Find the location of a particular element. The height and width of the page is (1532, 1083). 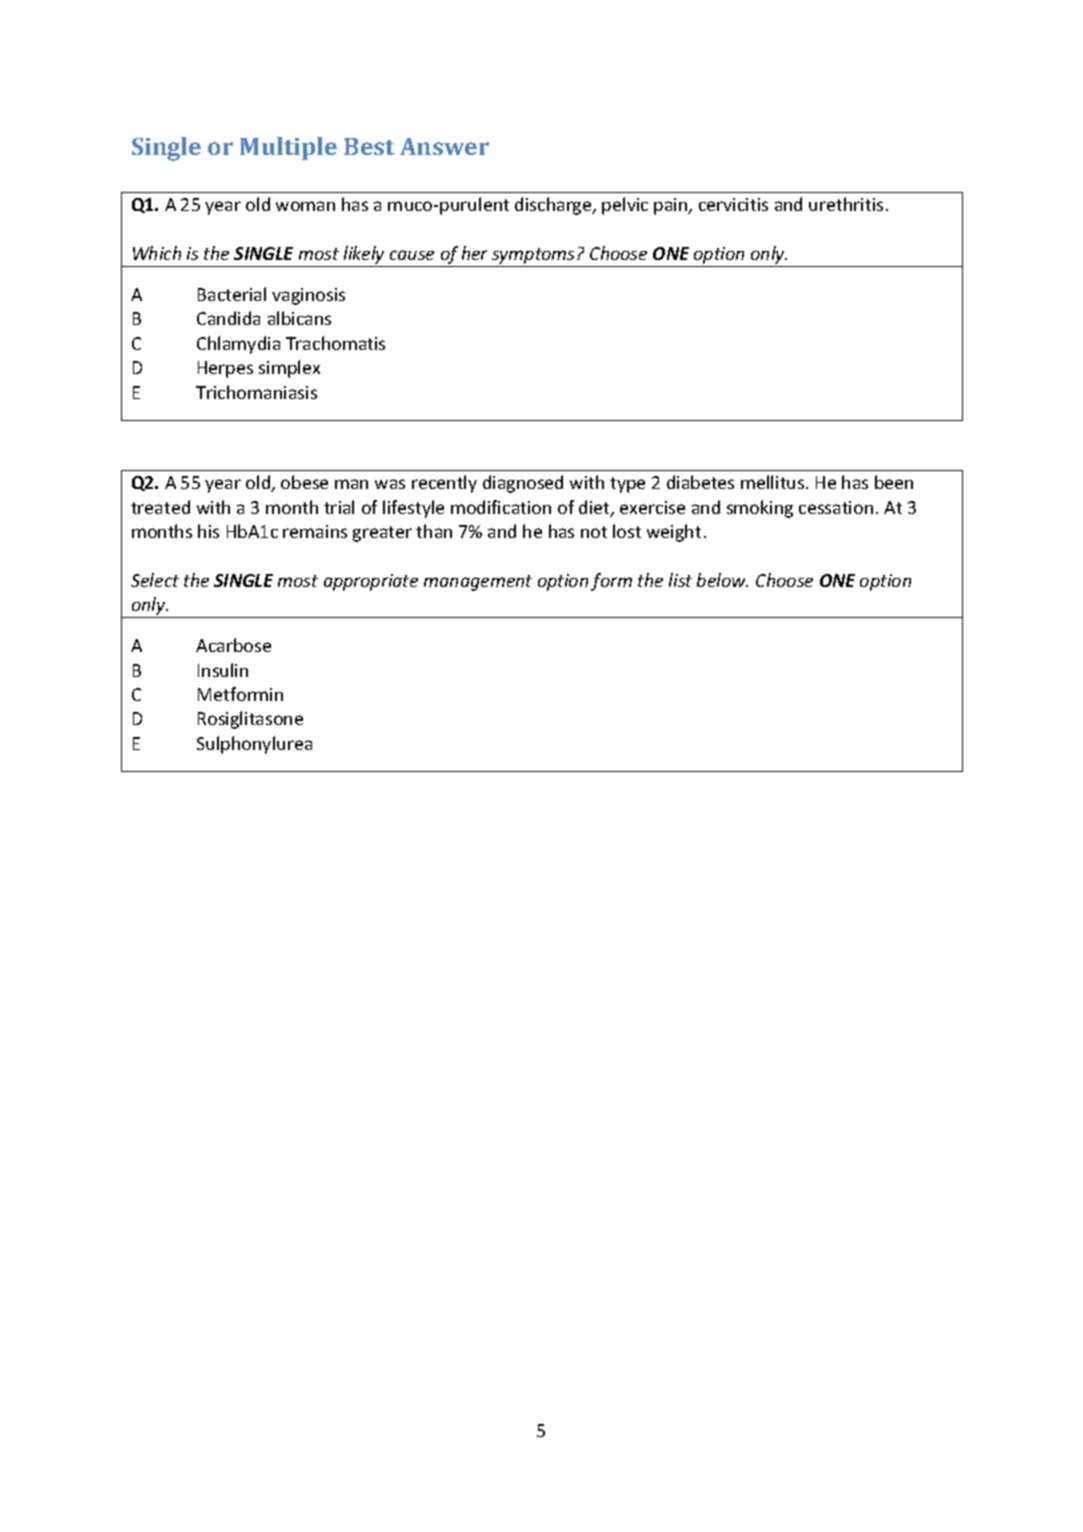

Multiple is located at coordinates (288, 148).
